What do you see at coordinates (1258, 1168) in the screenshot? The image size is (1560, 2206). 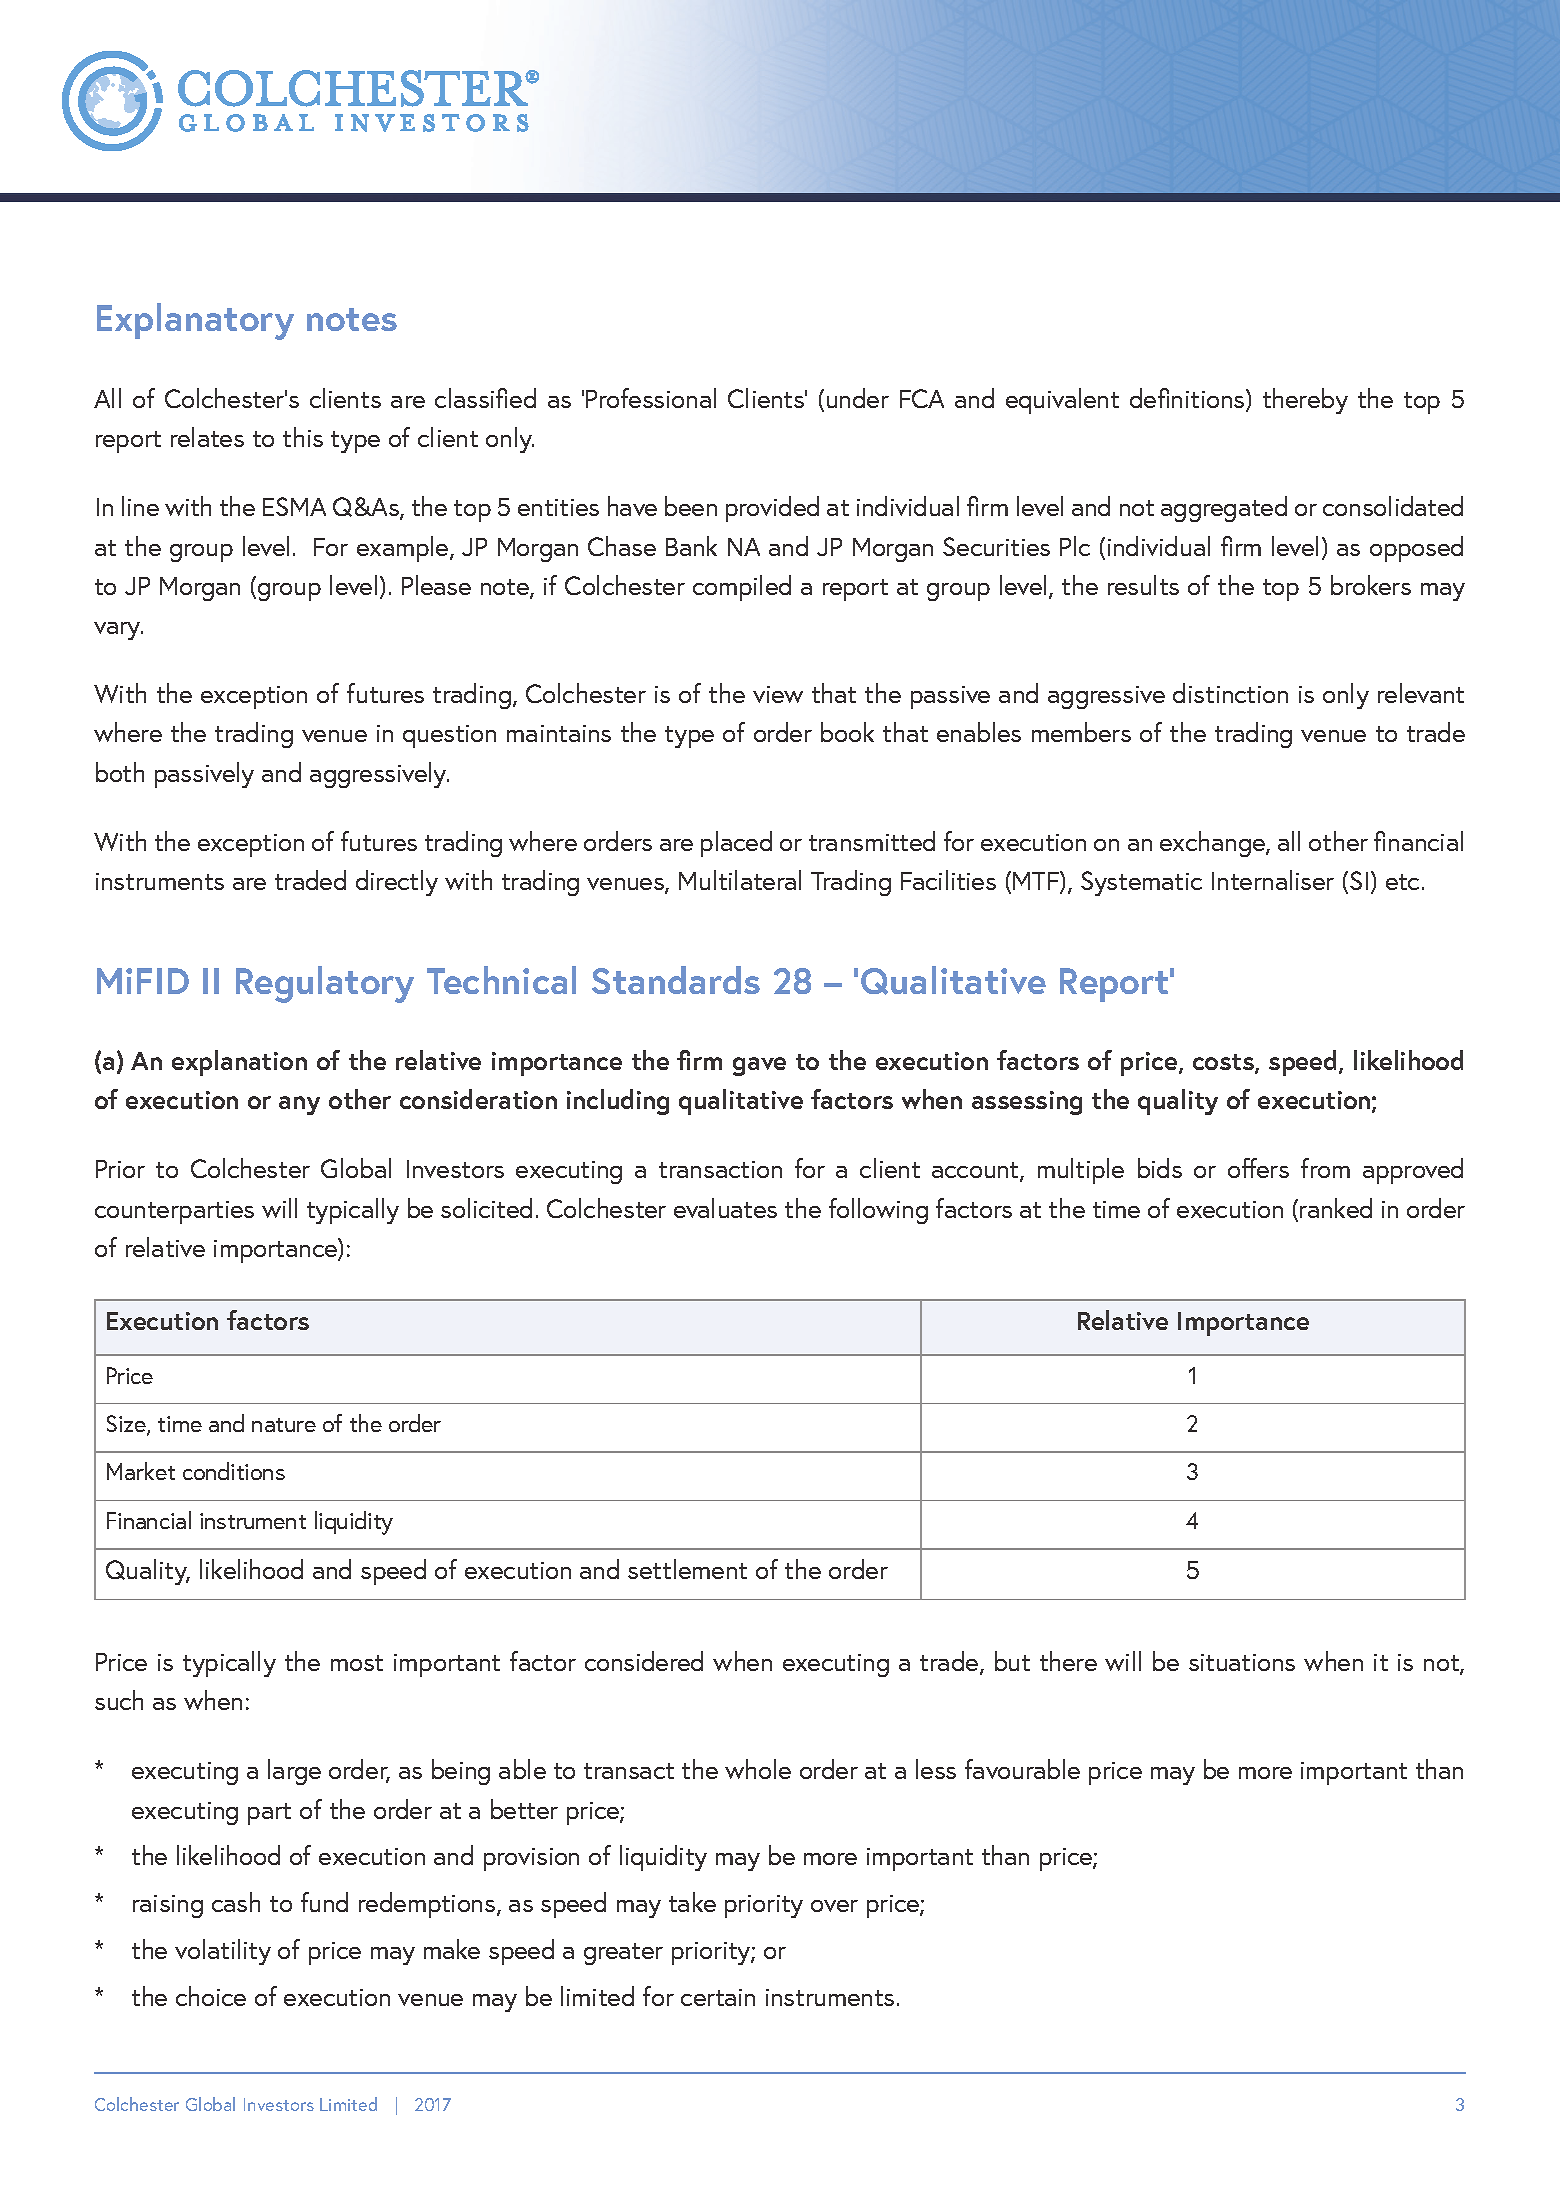 I see `offers` at bounding box center [1258, 1168].
